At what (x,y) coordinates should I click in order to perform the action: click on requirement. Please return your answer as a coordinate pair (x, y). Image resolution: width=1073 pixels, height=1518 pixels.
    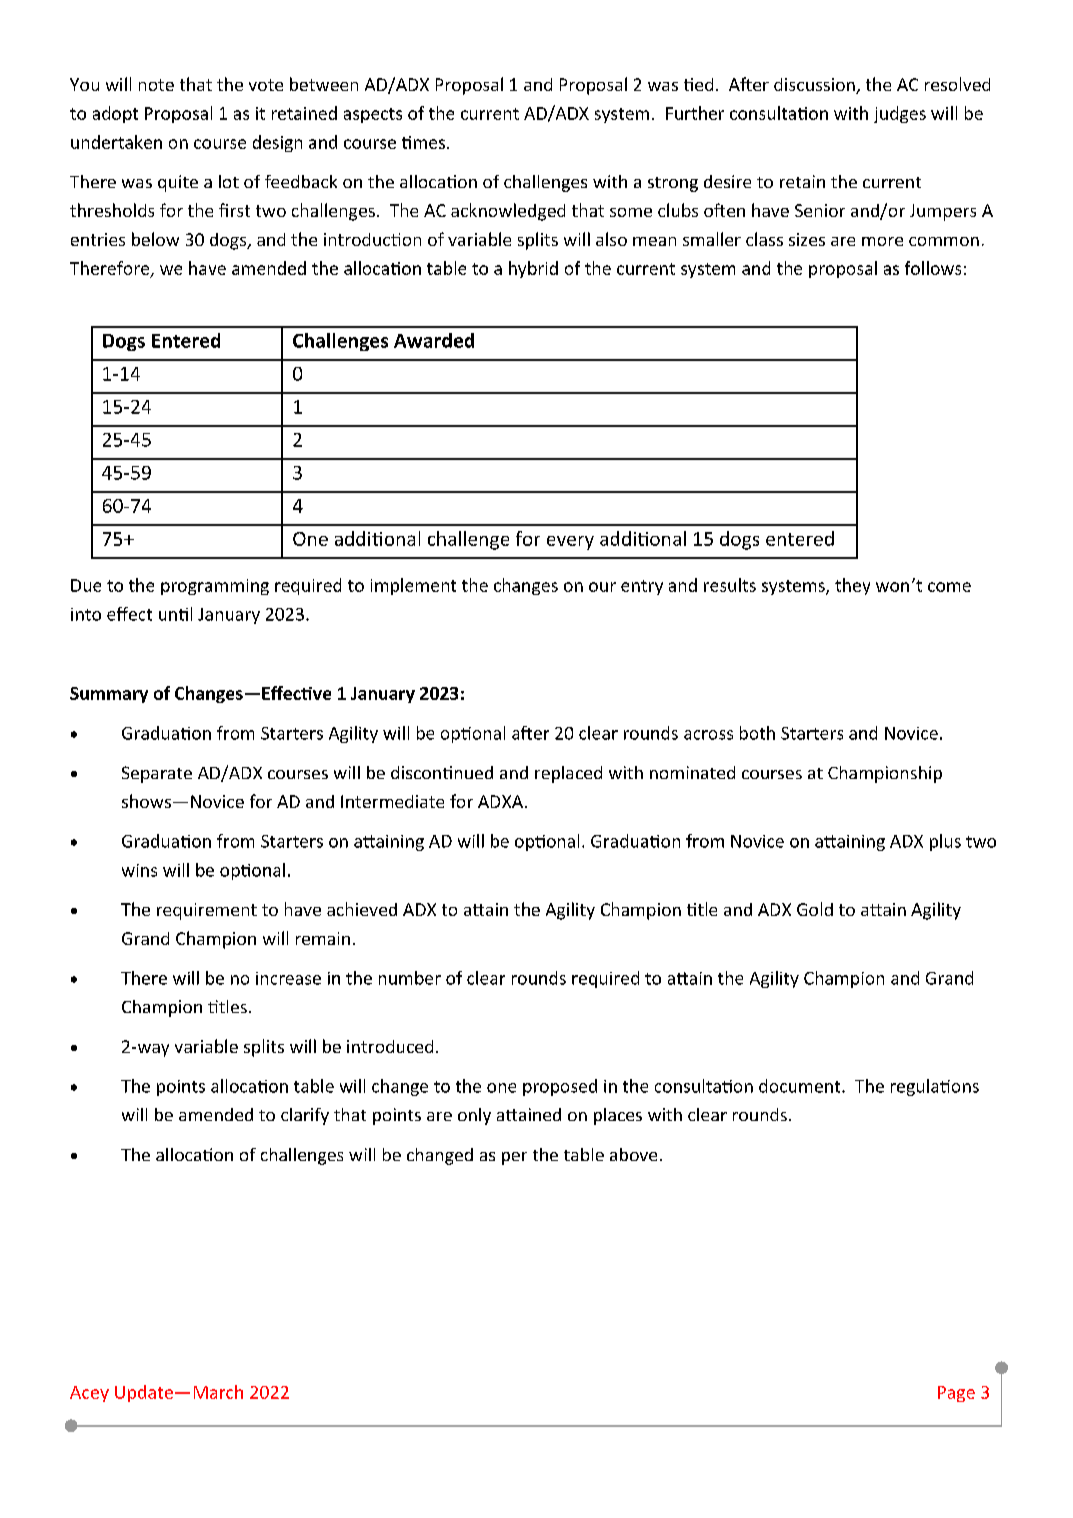
    Looking at the image, I should click on (207, 911).
